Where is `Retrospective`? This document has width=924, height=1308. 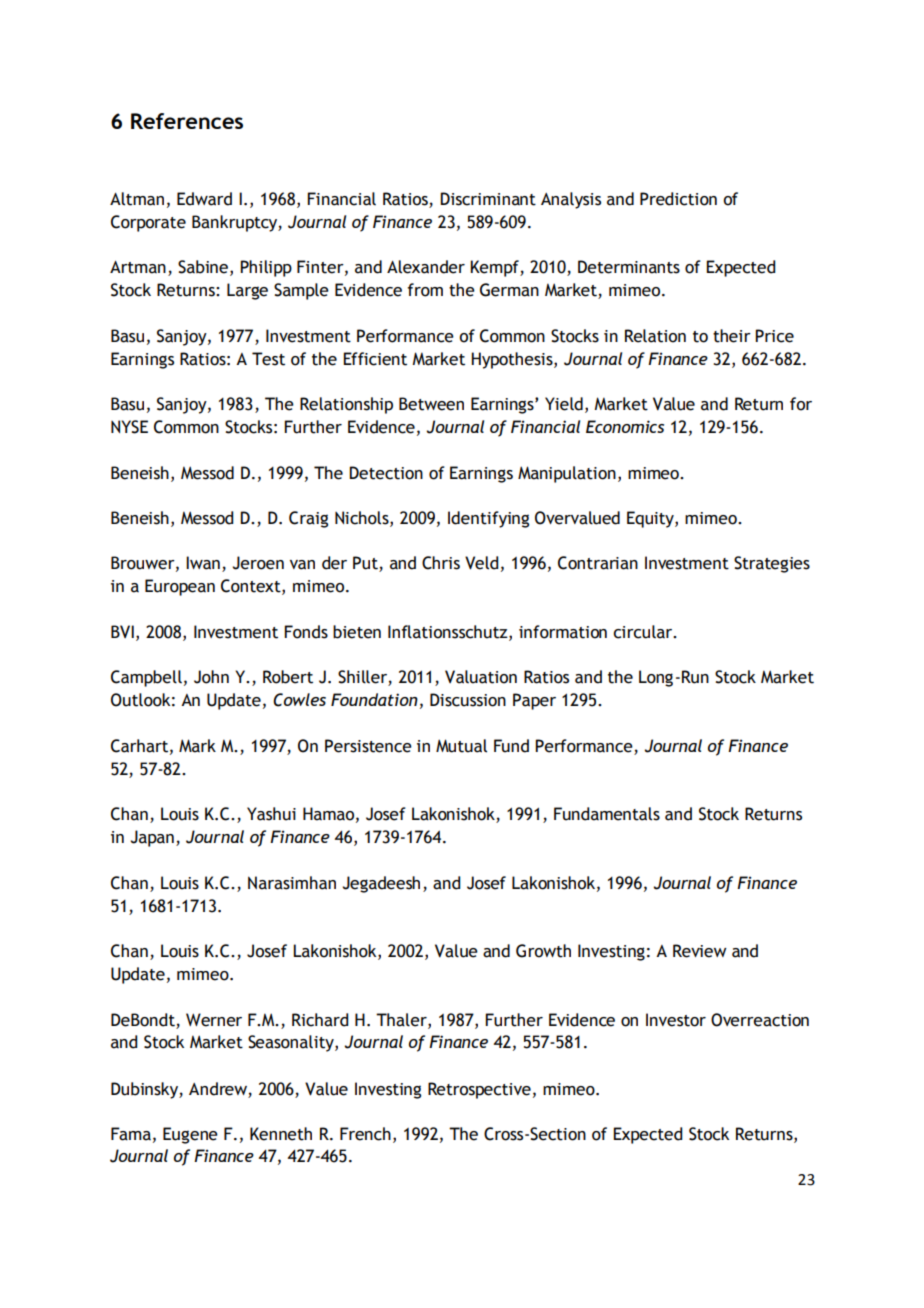 Retrospective is located at coordinates (479, 1090).
